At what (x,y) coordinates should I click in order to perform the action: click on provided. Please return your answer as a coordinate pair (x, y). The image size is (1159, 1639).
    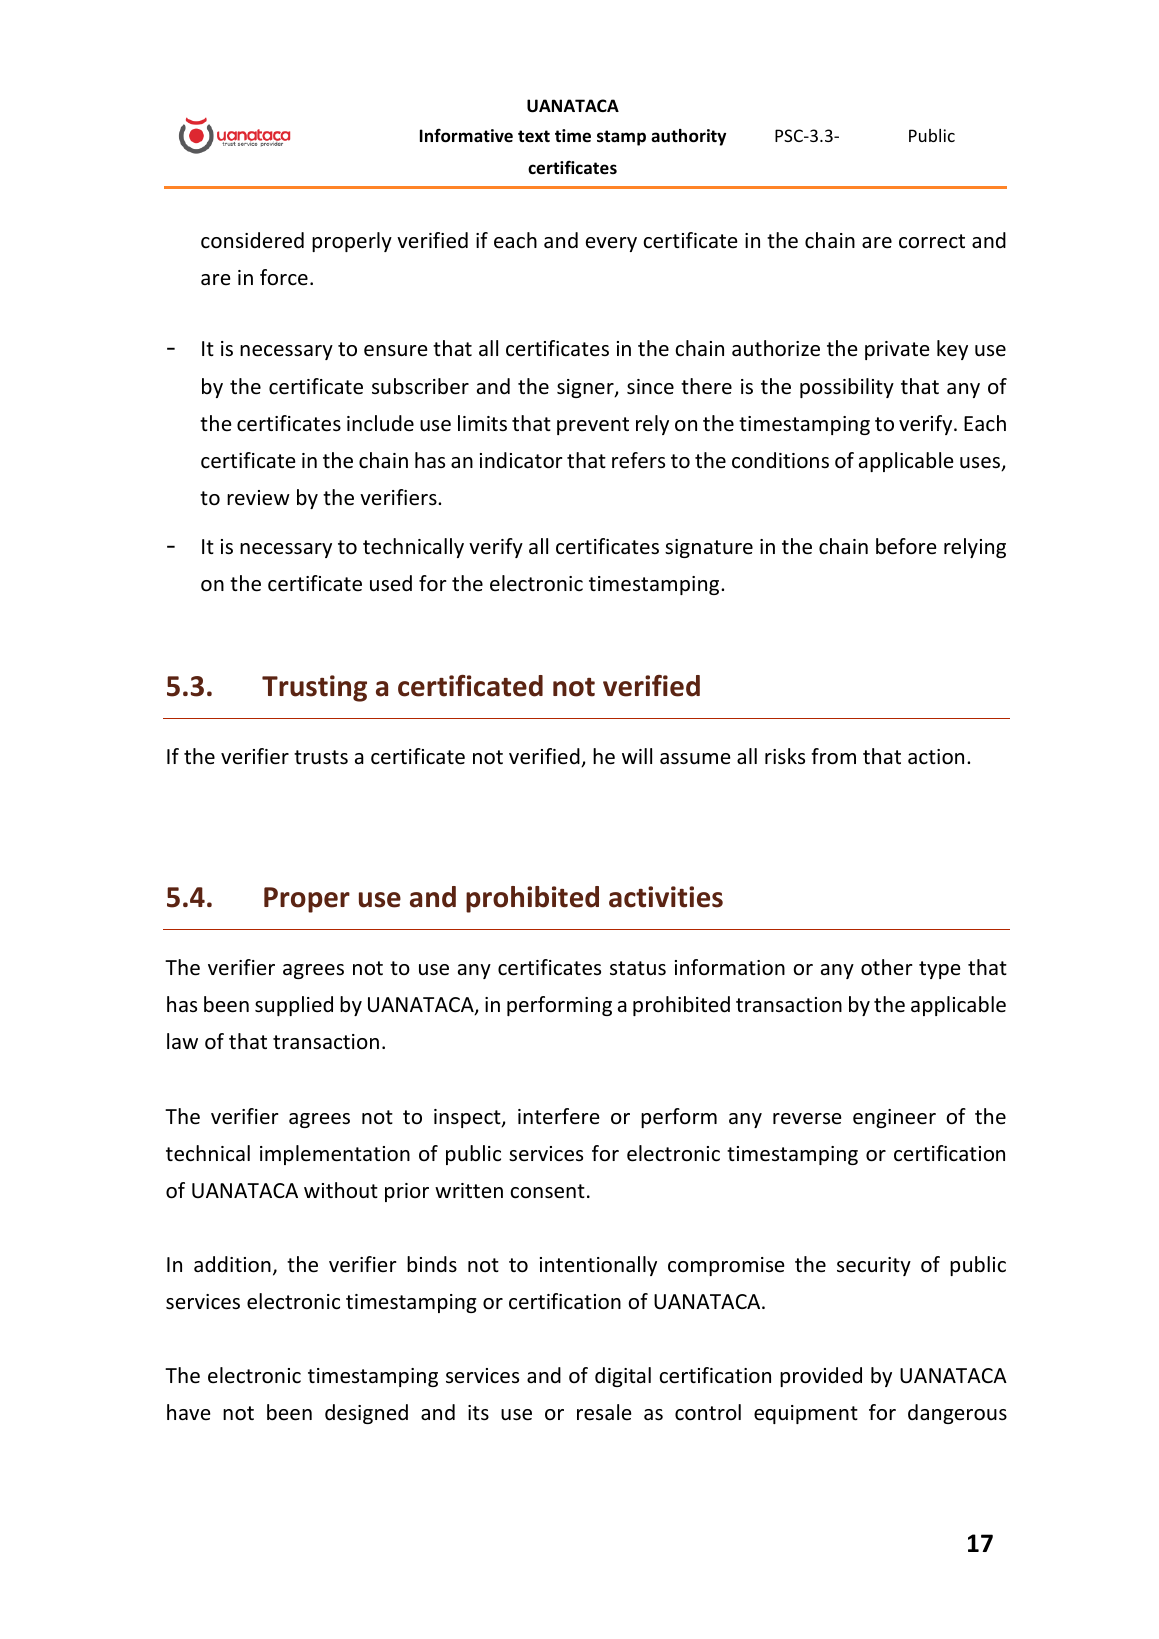
    Looking at the image, I should click on (821, 1377).
